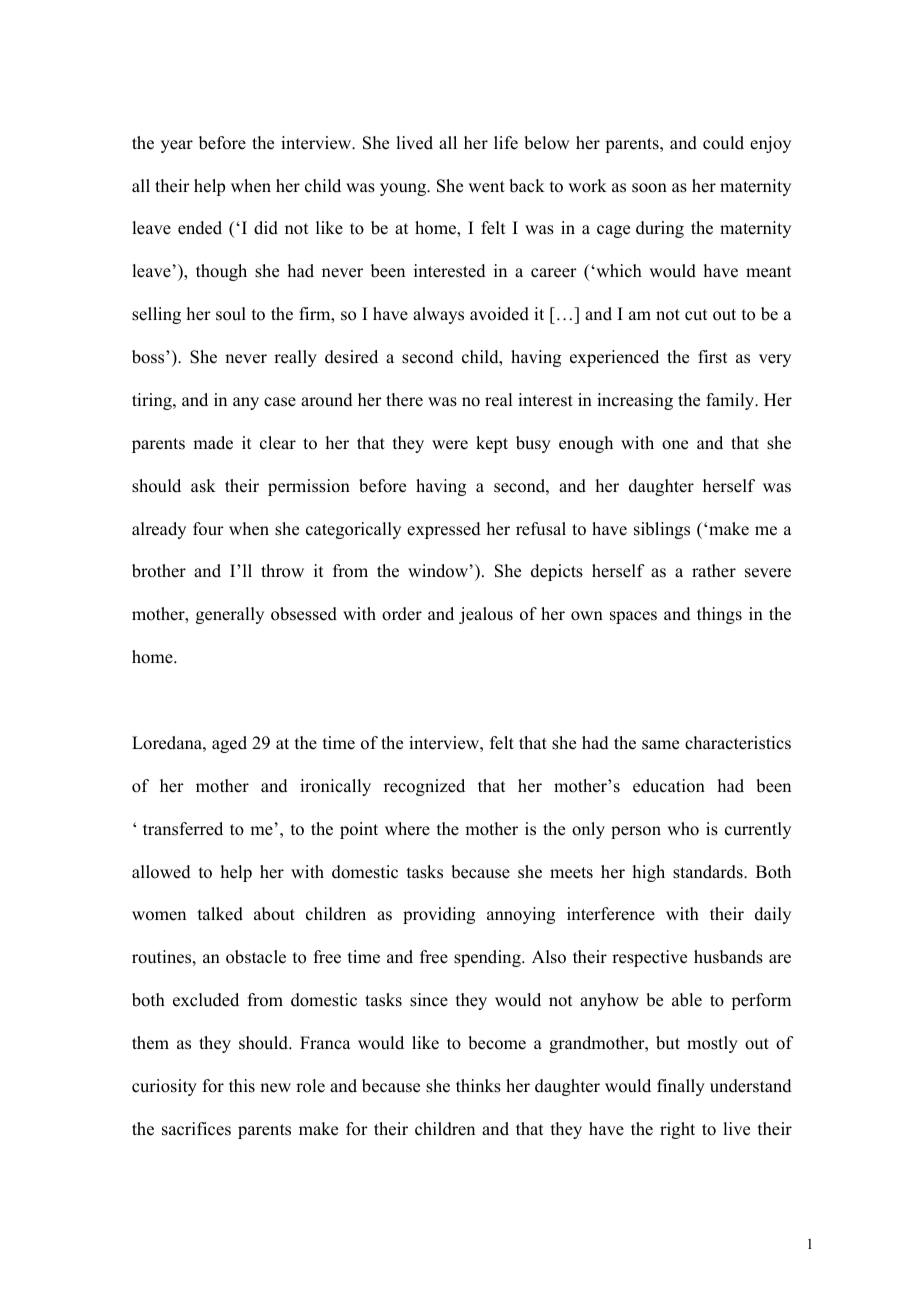 The width and height of the screenshot is (924, 1308). I want to click on thinks, so click(478, 1086).
